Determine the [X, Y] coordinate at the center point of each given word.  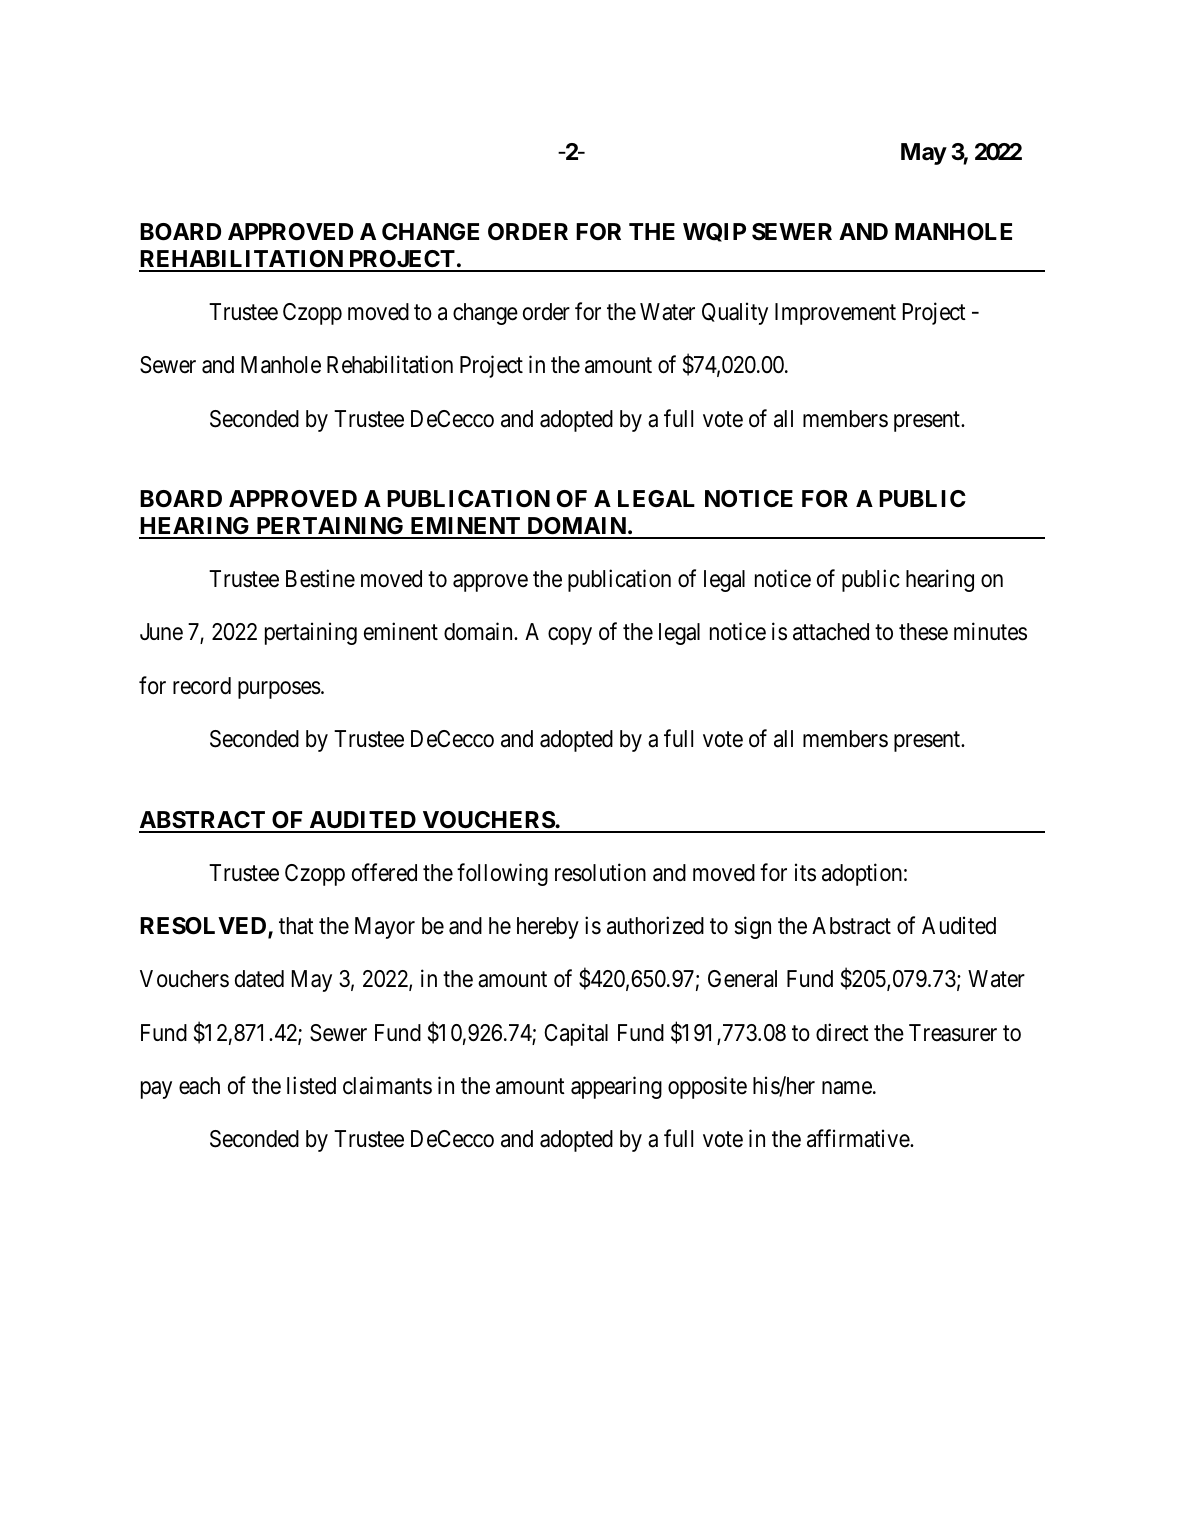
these [923, 632]
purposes [279, 690]
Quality [735, 313]
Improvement [835, 314]
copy [570, 636]
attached [831, 632]
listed [311, 1085]
